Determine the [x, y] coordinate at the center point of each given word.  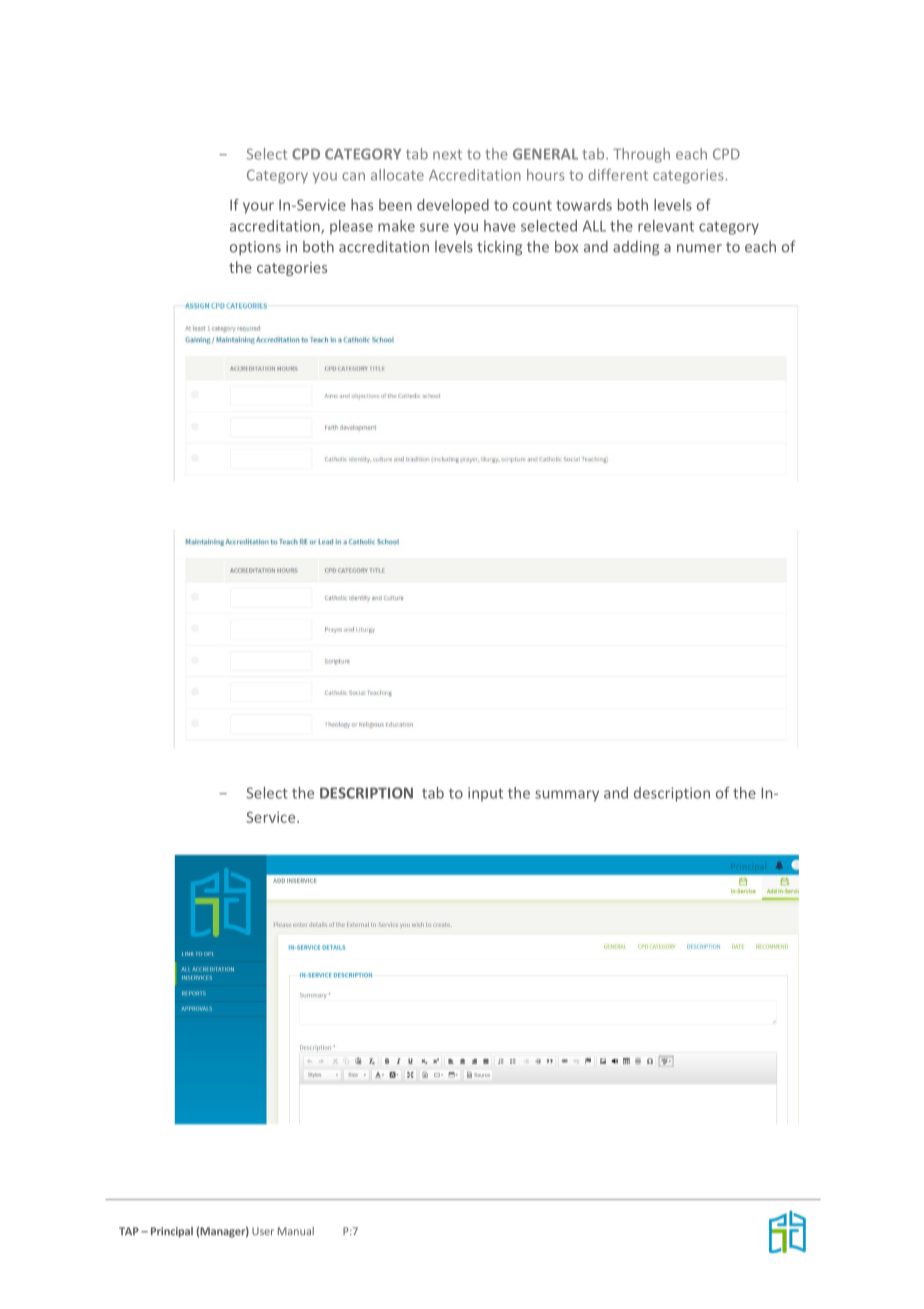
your [258, 208]
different [618, 175]
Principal [172, 1232]
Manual [296, 1231]
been [395, 205]
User [263, 1231]
